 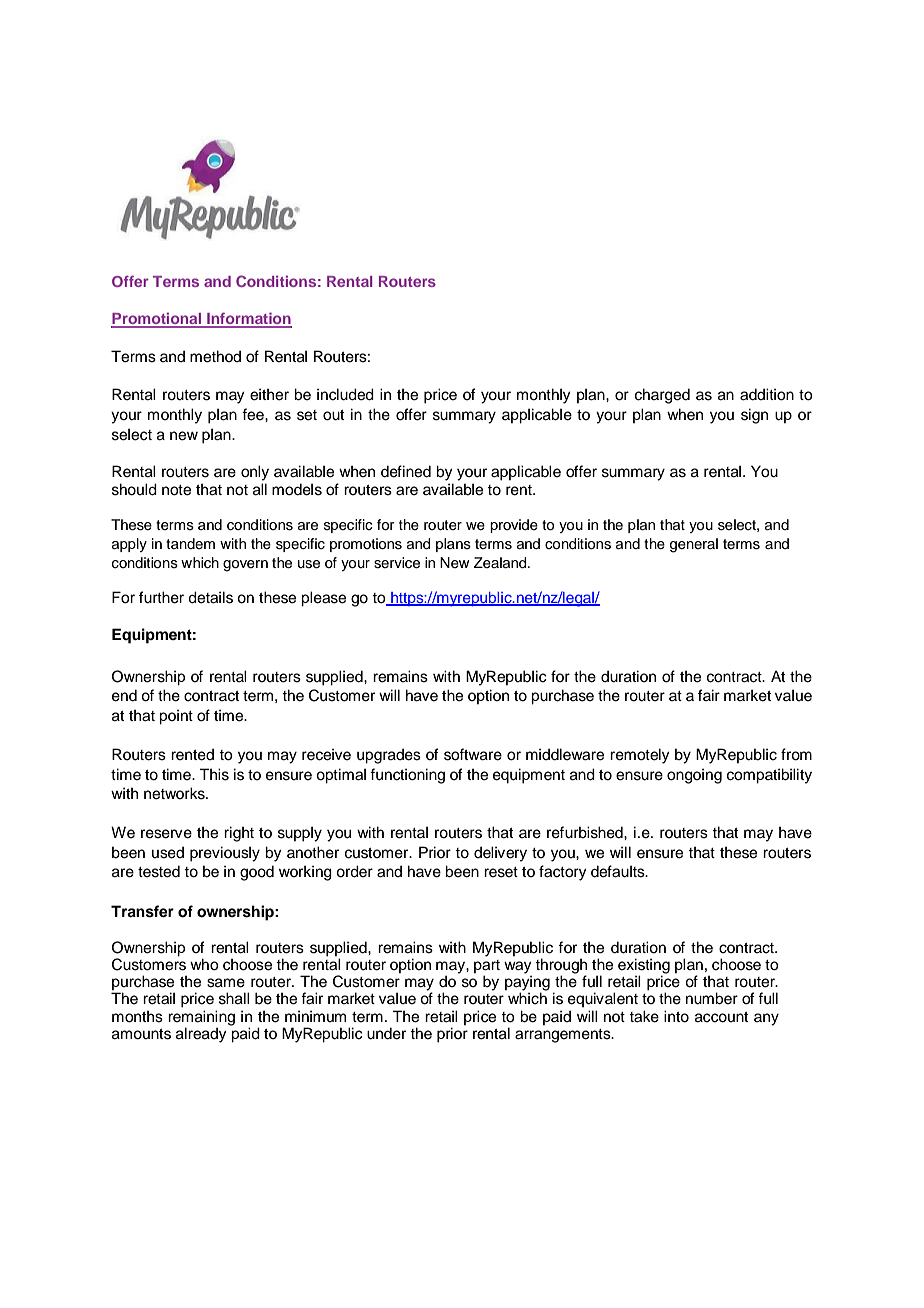 I want to click on functioning, so click(x=407, y=776).
